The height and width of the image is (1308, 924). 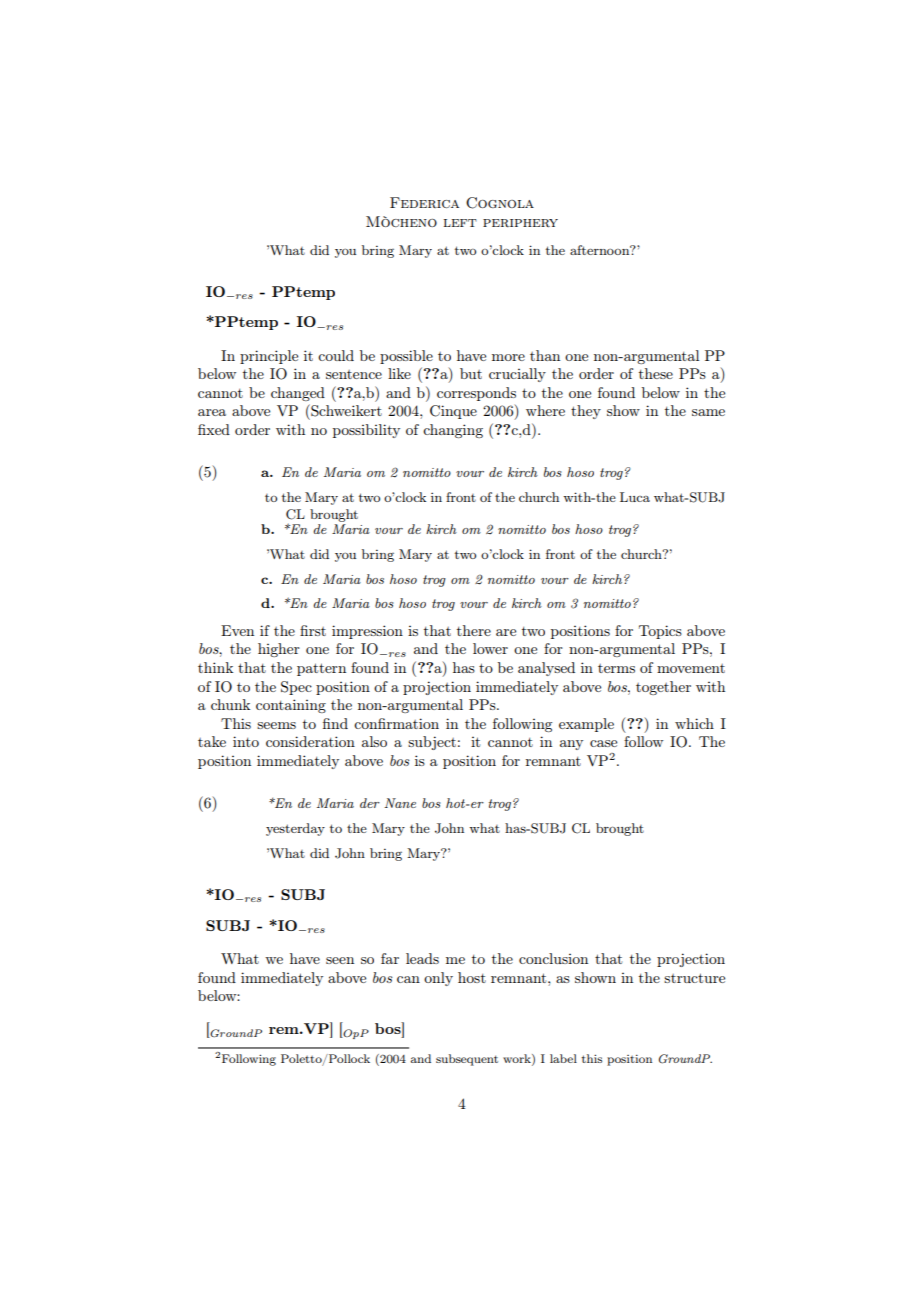 I want to click on fixed, so click(x=214, y=429).
